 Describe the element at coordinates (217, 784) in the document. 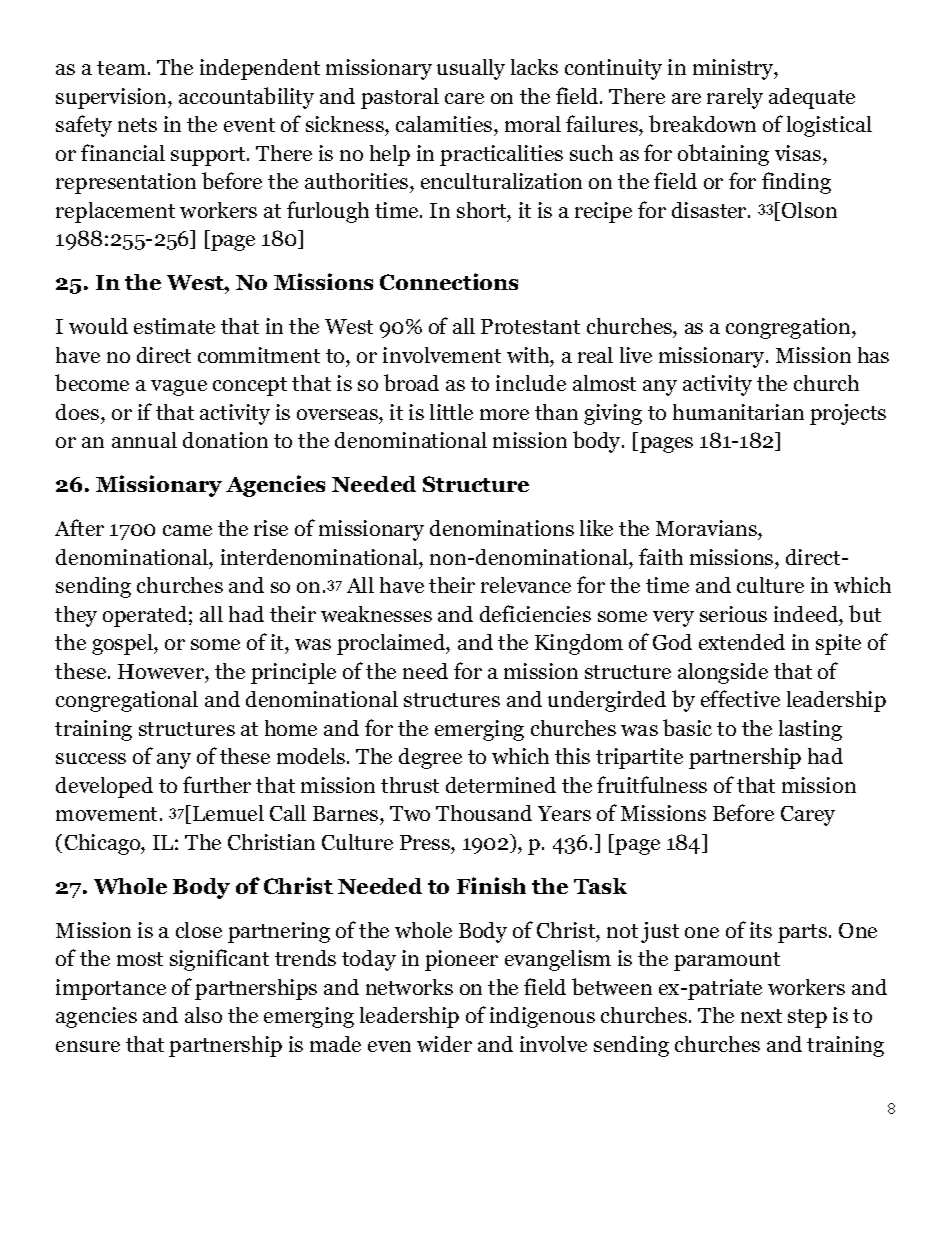

I see `further` at that location.
